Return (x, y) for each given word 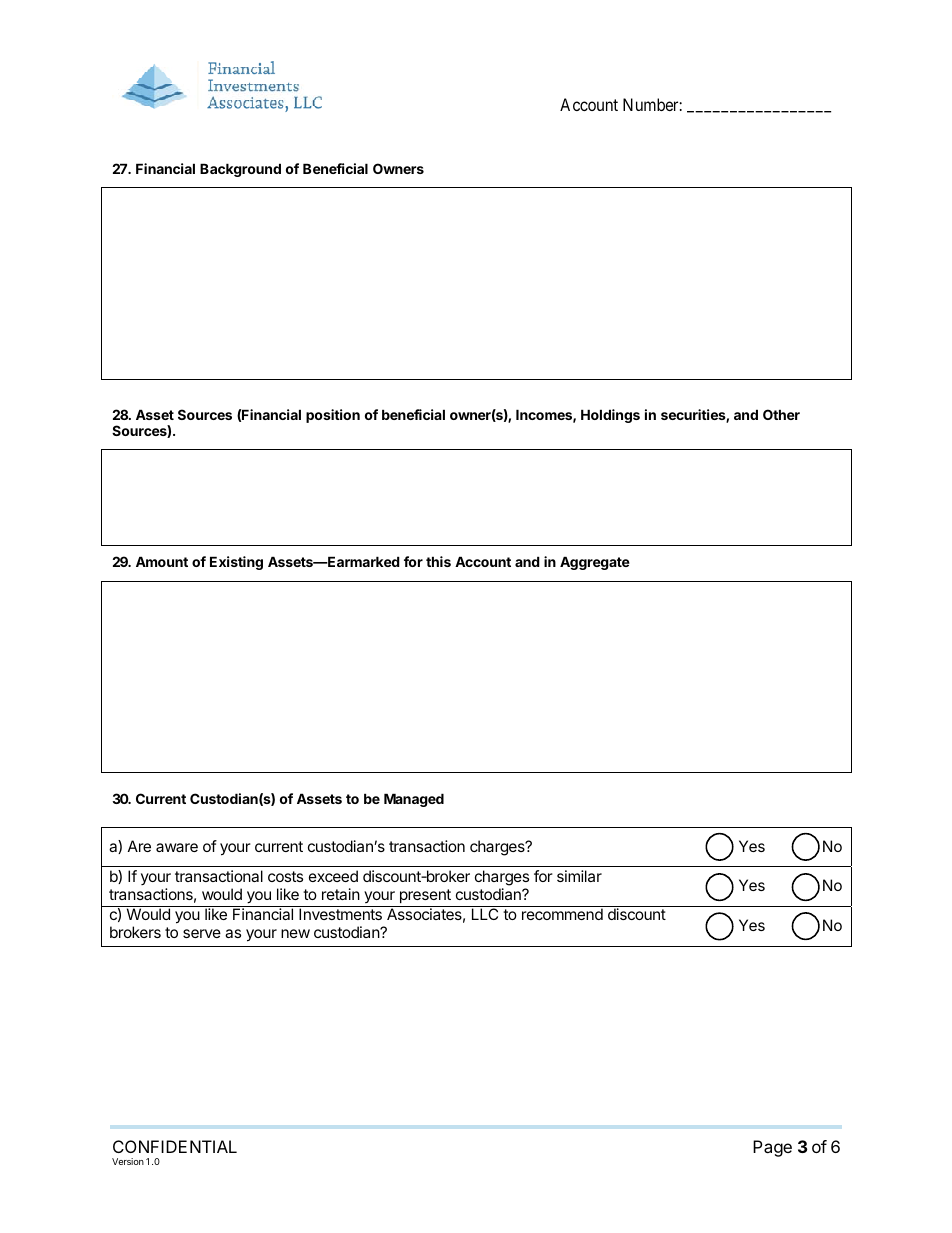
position (333, 416)
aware (177, 847)
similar (579, 876)
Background (240, 170)
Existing (236, 563)
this (438, 561)
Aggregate (595, 563)
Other (781, 414)
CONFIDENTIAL (175, 1146)
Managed (414, 800)
